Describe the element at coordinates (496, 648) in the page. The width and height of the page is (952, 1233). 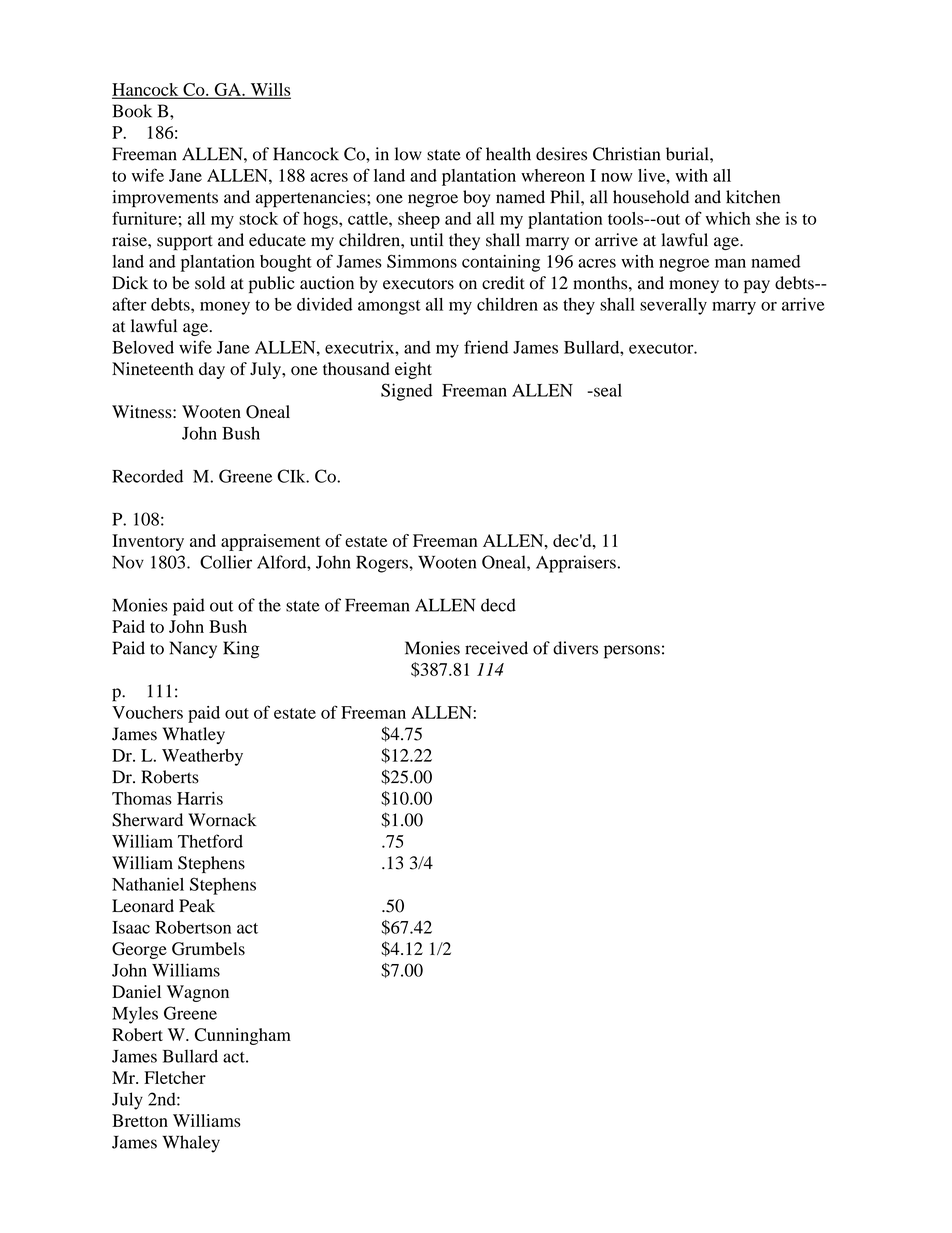
I see `received` at that location.
